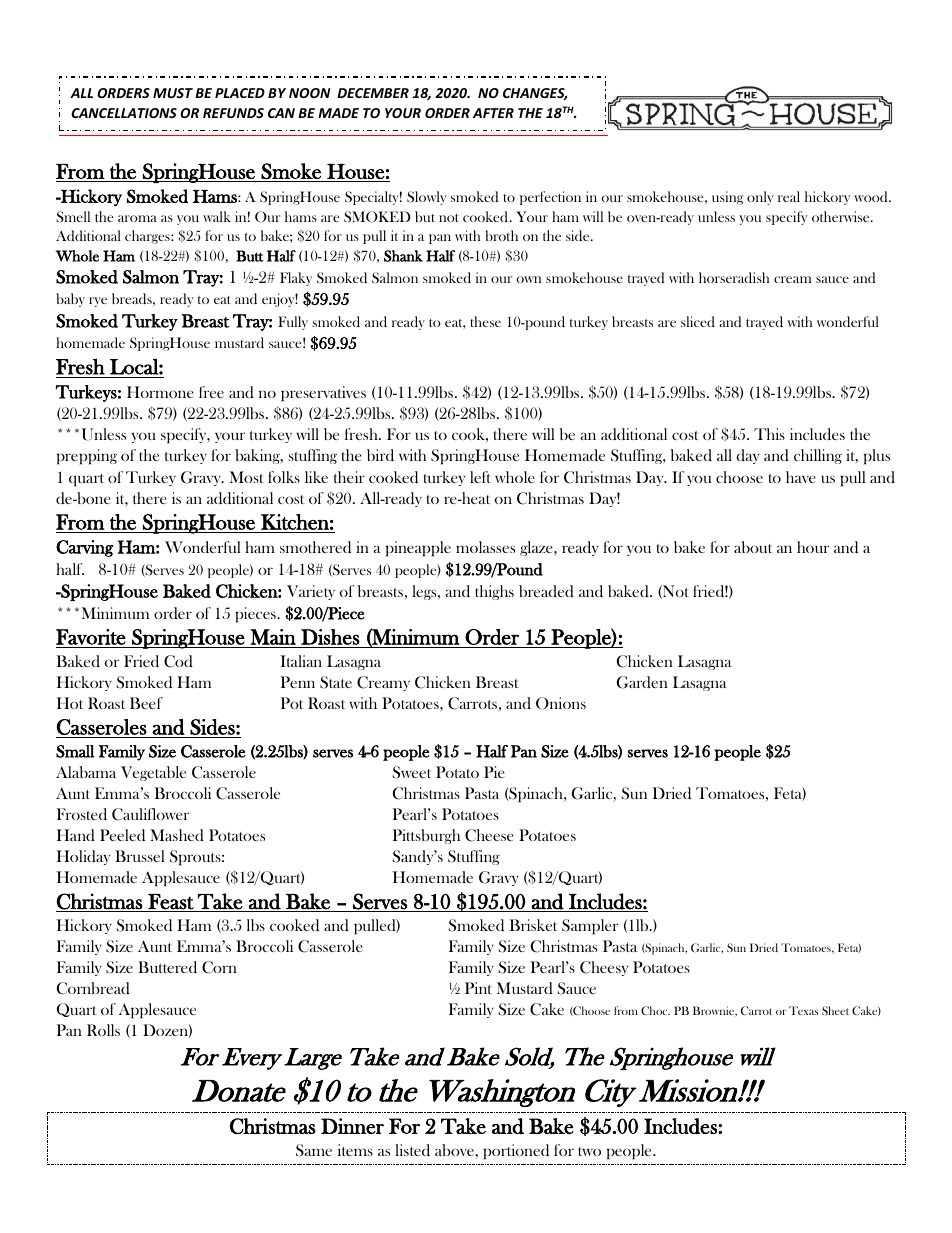 The height and width of the page is (1233, 952). Describe the element at coordinates (485, 547) in the page. I see `molasses` at that location.
